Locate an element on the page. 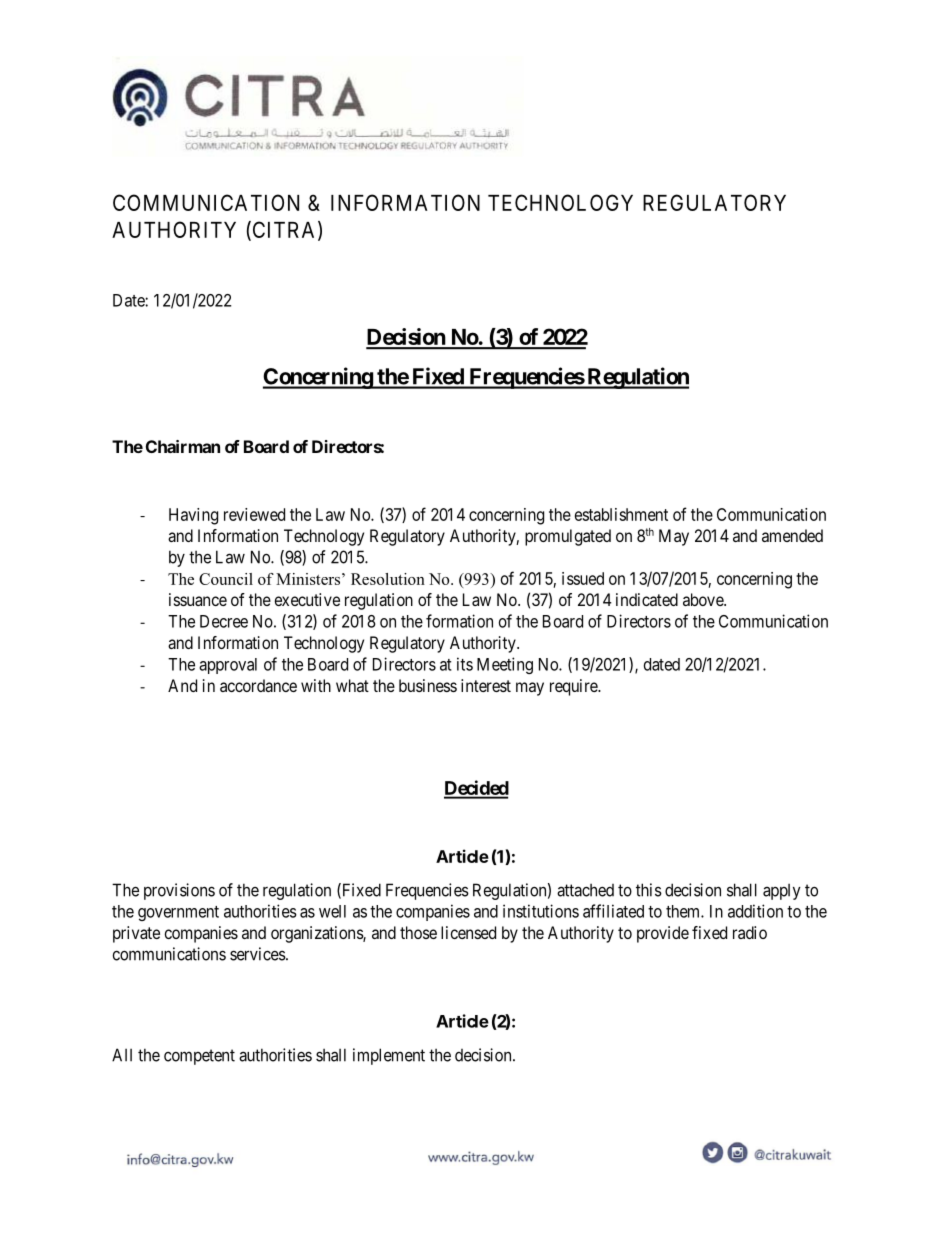 This page has width=952, height=1233. interest is located at coordinates (486, 685).
